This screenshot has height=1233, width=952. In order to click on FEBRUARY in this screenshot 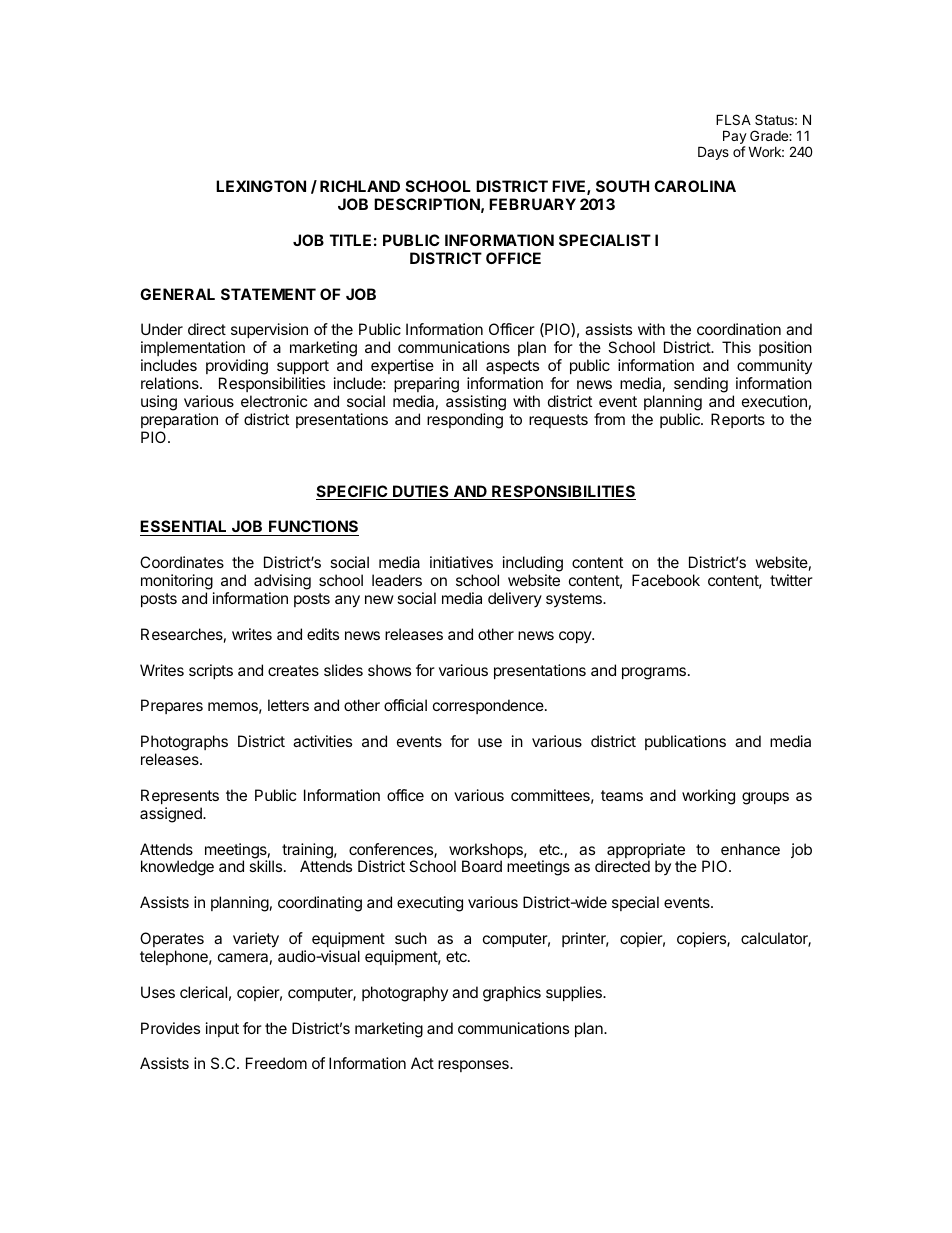, I will do `click(532, 204)`.
